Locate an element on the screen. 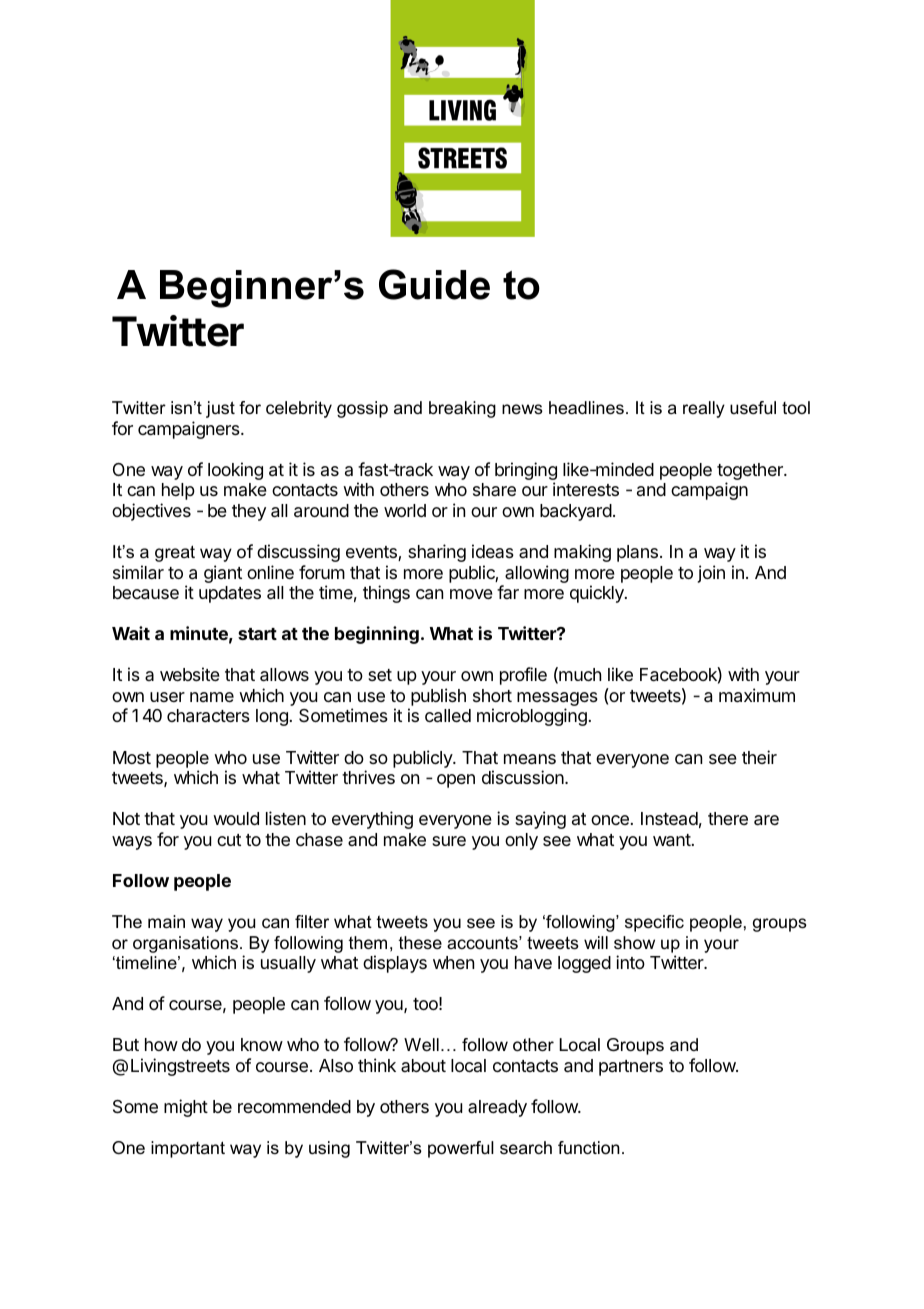 Image resolution: width=924 pixels, height=1309 pixels. want is located at coordinates (672, 840).
